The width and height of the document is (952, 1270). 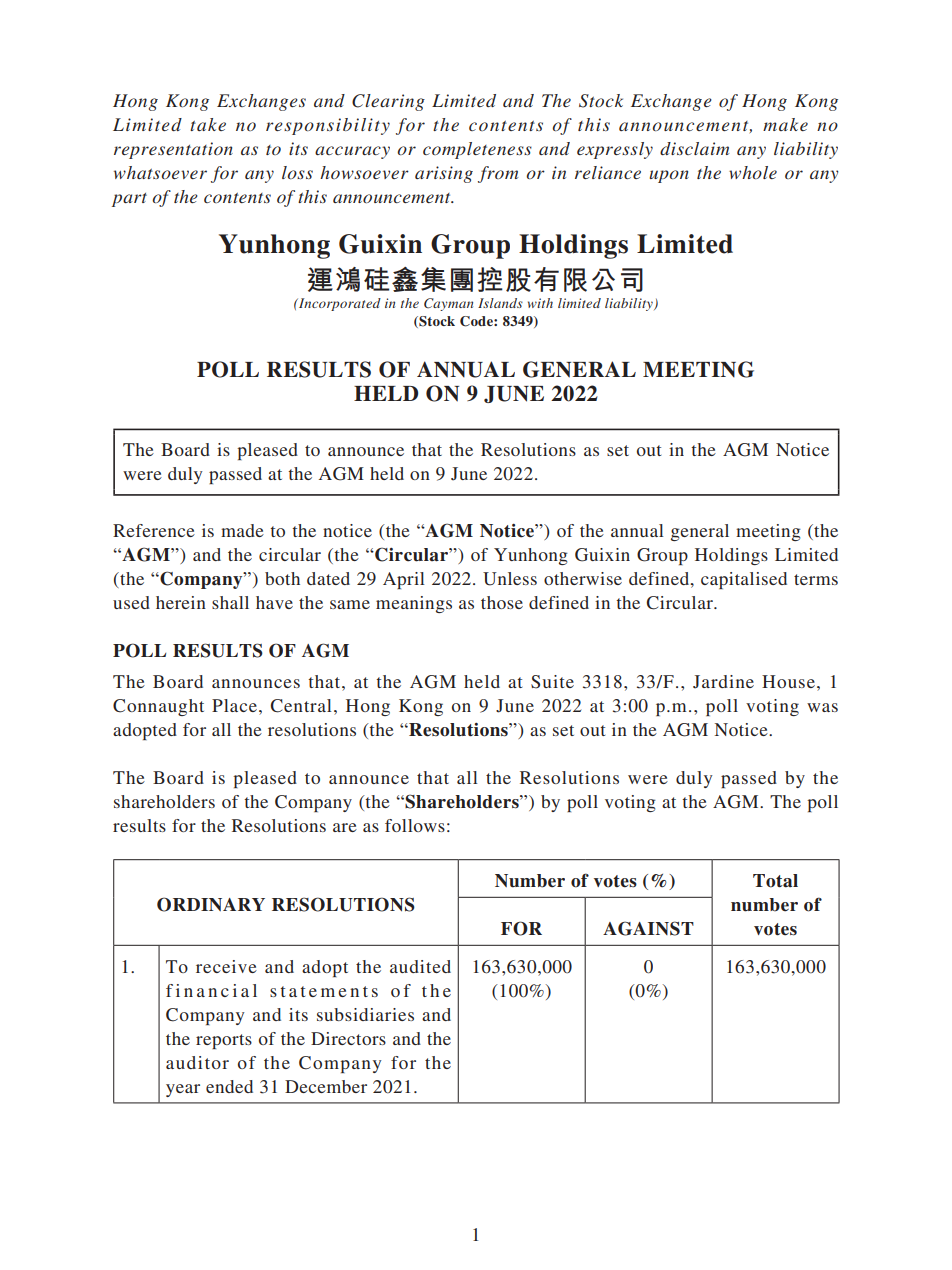 What do you see at coordinates (785, 124) in the document?
I see `make` at bounding box center [785, 124].
